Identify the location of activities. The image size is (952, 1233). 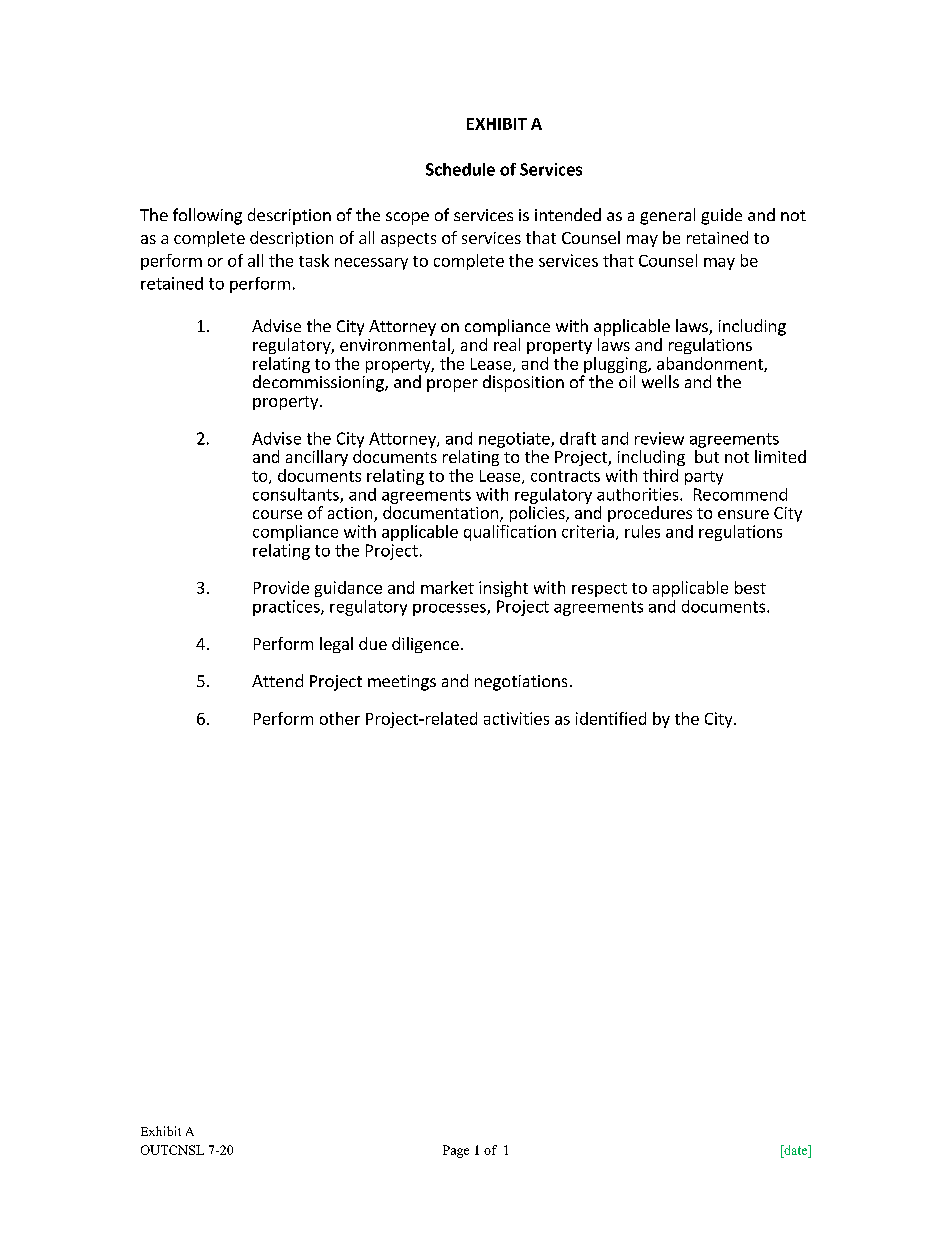
(516, 718).
